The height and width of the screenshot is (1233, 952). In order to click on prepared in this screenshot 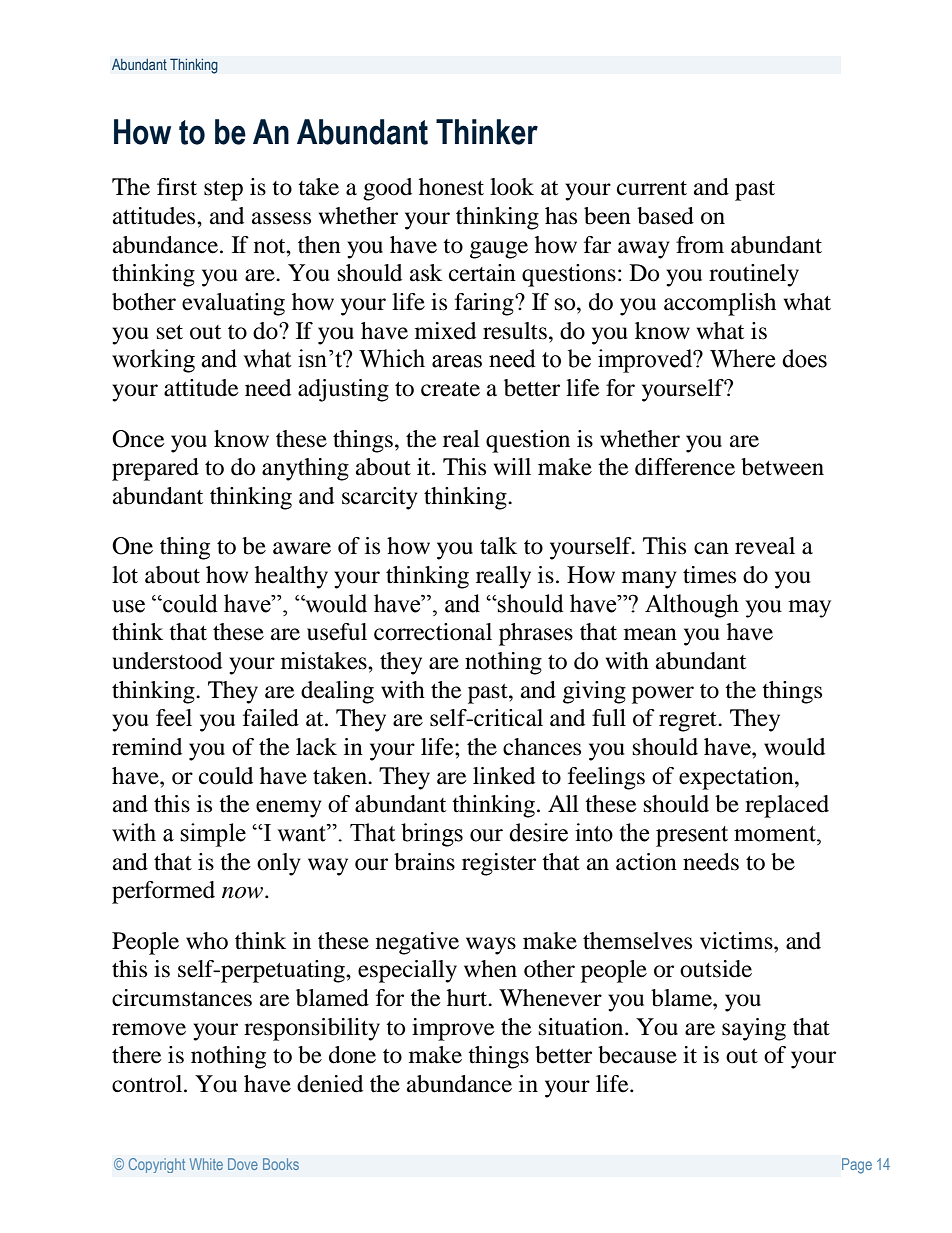, I will do `click(155, 469)`.
